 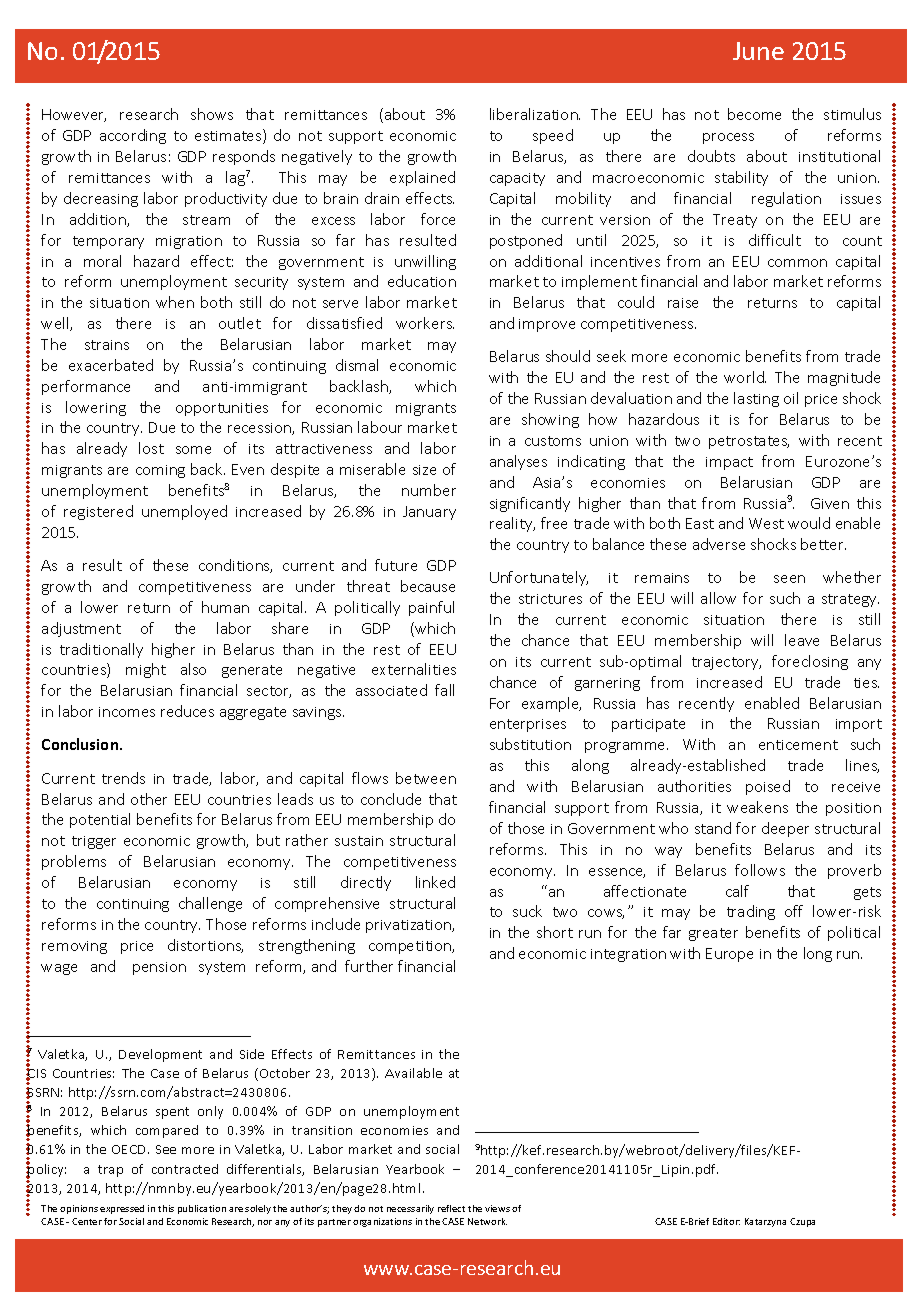 What do you see at coordinates (754, 114) in the image?
I see `become` at bounding box center [754, 114].
